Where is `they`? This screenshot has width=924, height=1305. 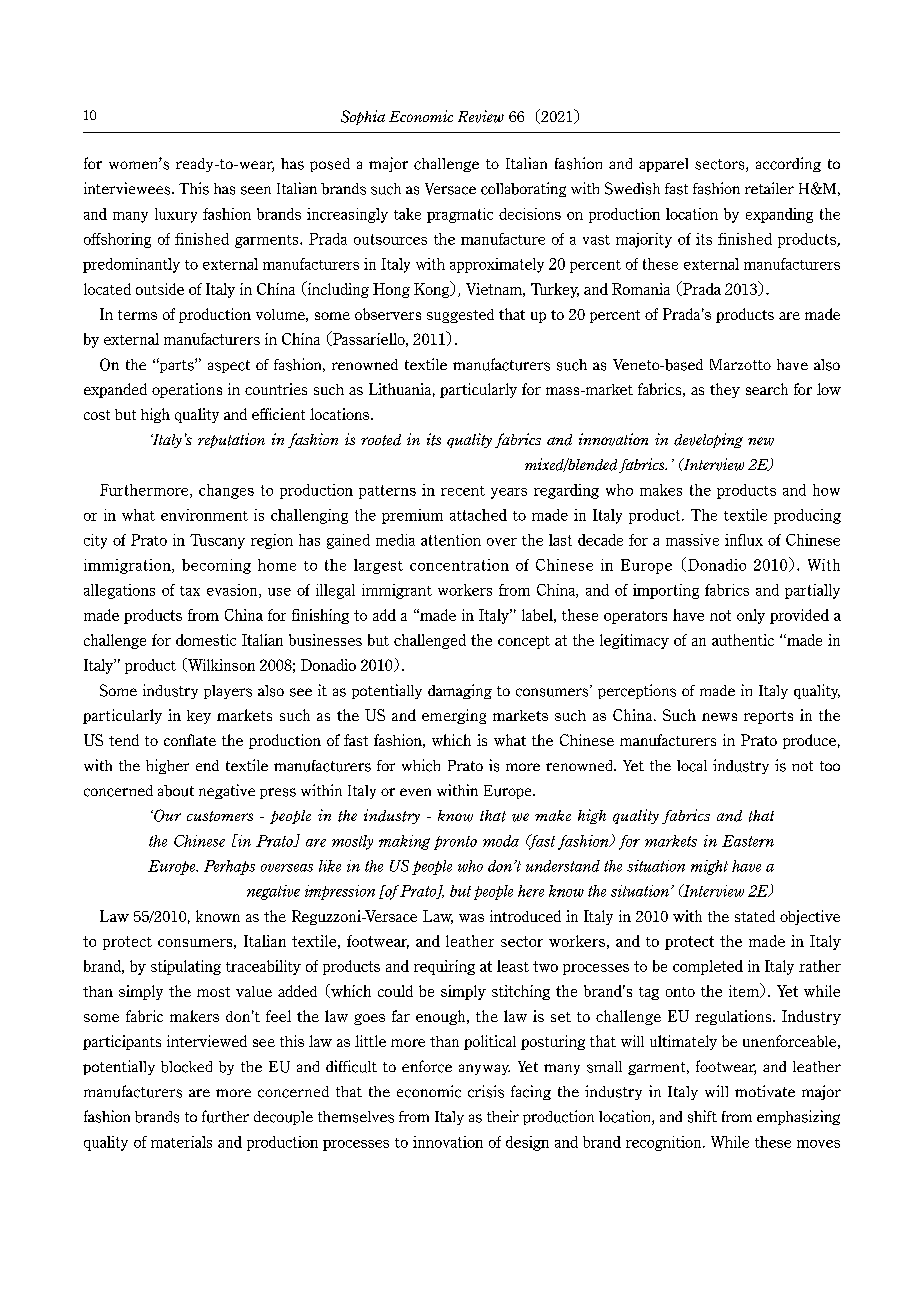
they is located at coordinates (725, 390).
